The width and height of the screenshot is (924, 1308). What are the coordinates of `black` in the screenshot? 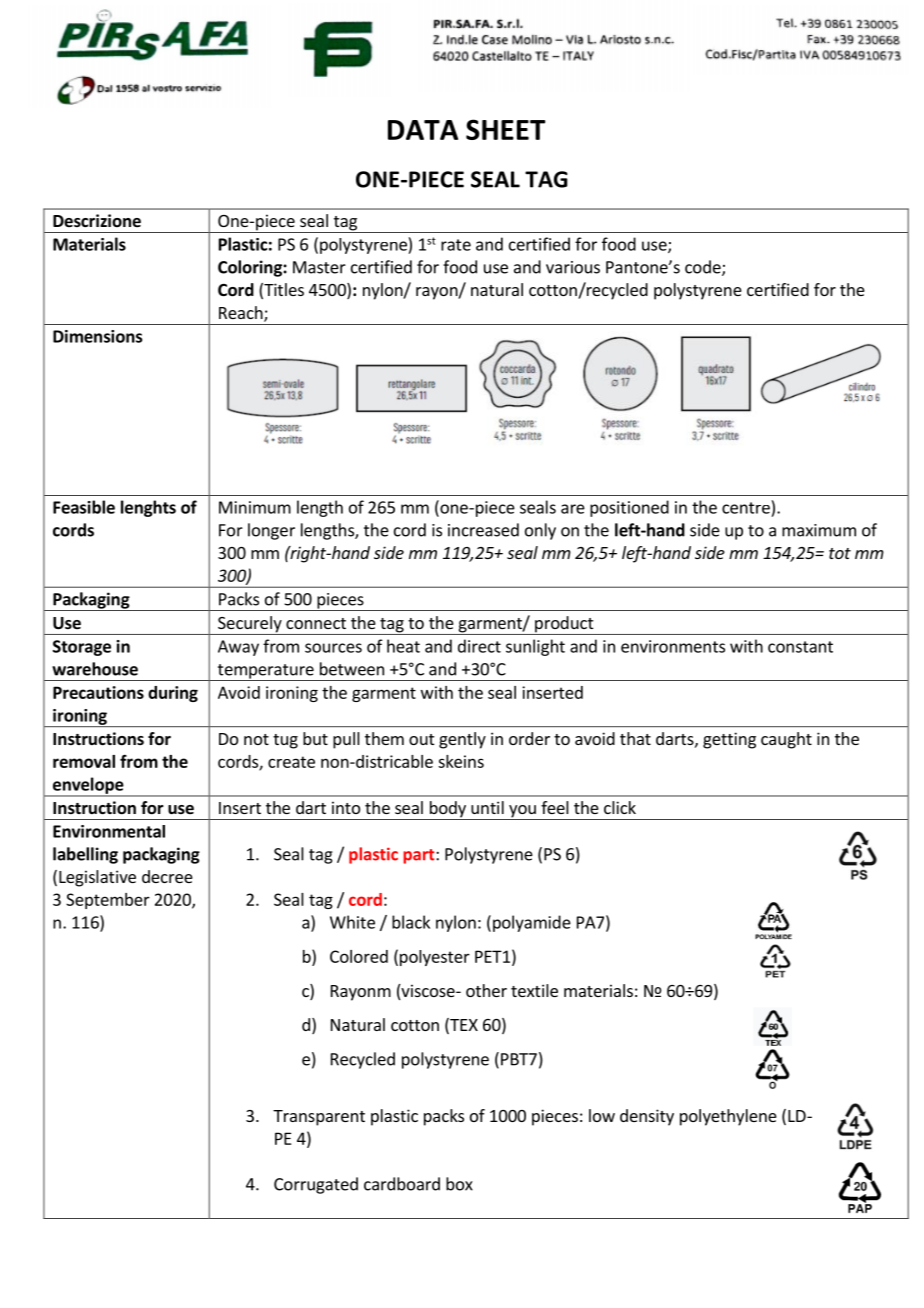 It's located at (411, 922).
